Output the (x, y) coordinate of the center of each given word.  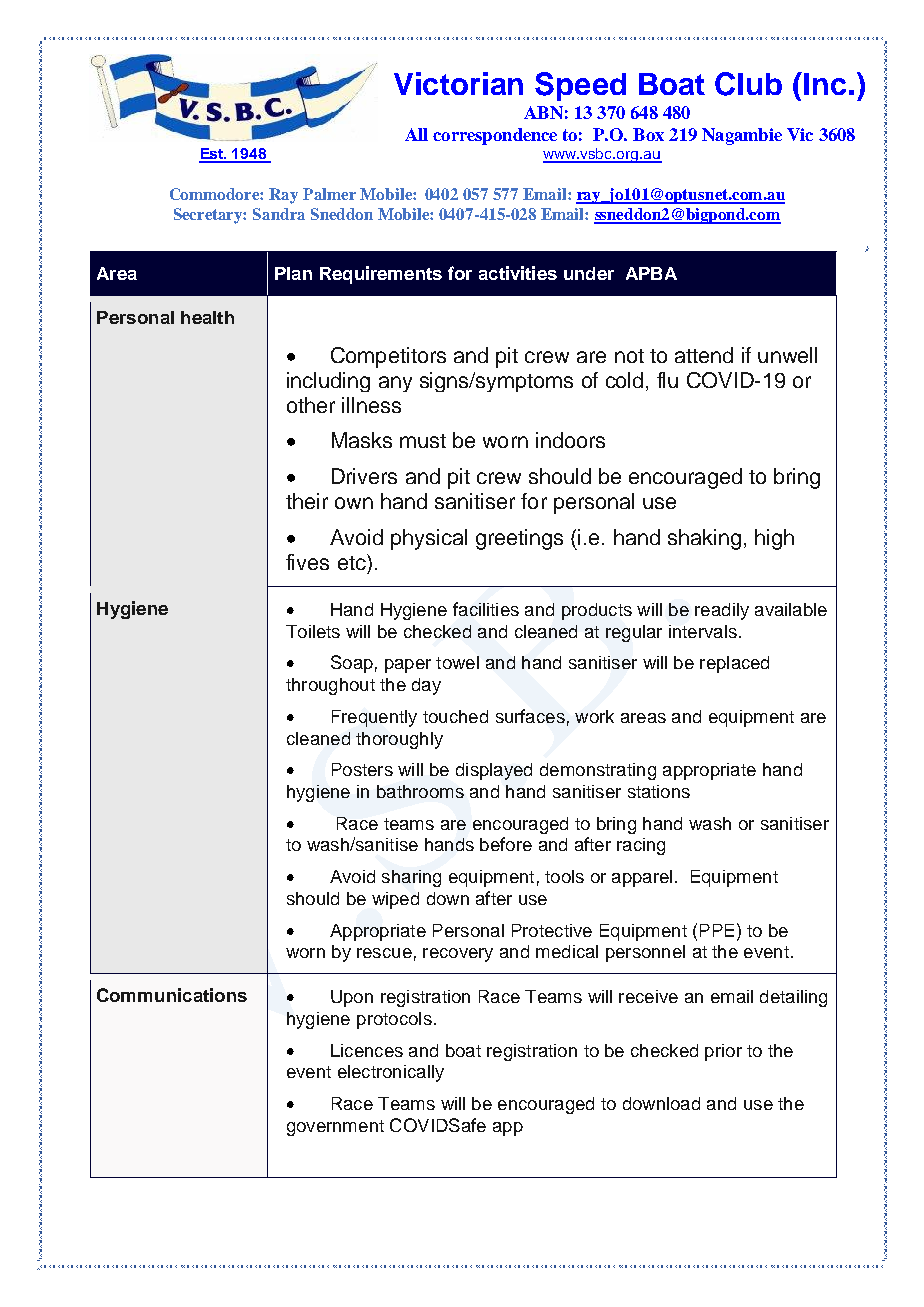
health (207, 317)
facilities (486, 609)
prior (723, 1052)
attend (704, 355)
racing (641, 846)
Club (748, 84)
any (395, 384)
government (335, 1128)
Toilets (313, 631)
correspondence (495, 136)
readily (722, 611)
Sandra (279, 214)
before (506, 844)
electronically (391, 1073)
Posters (362, 769)
